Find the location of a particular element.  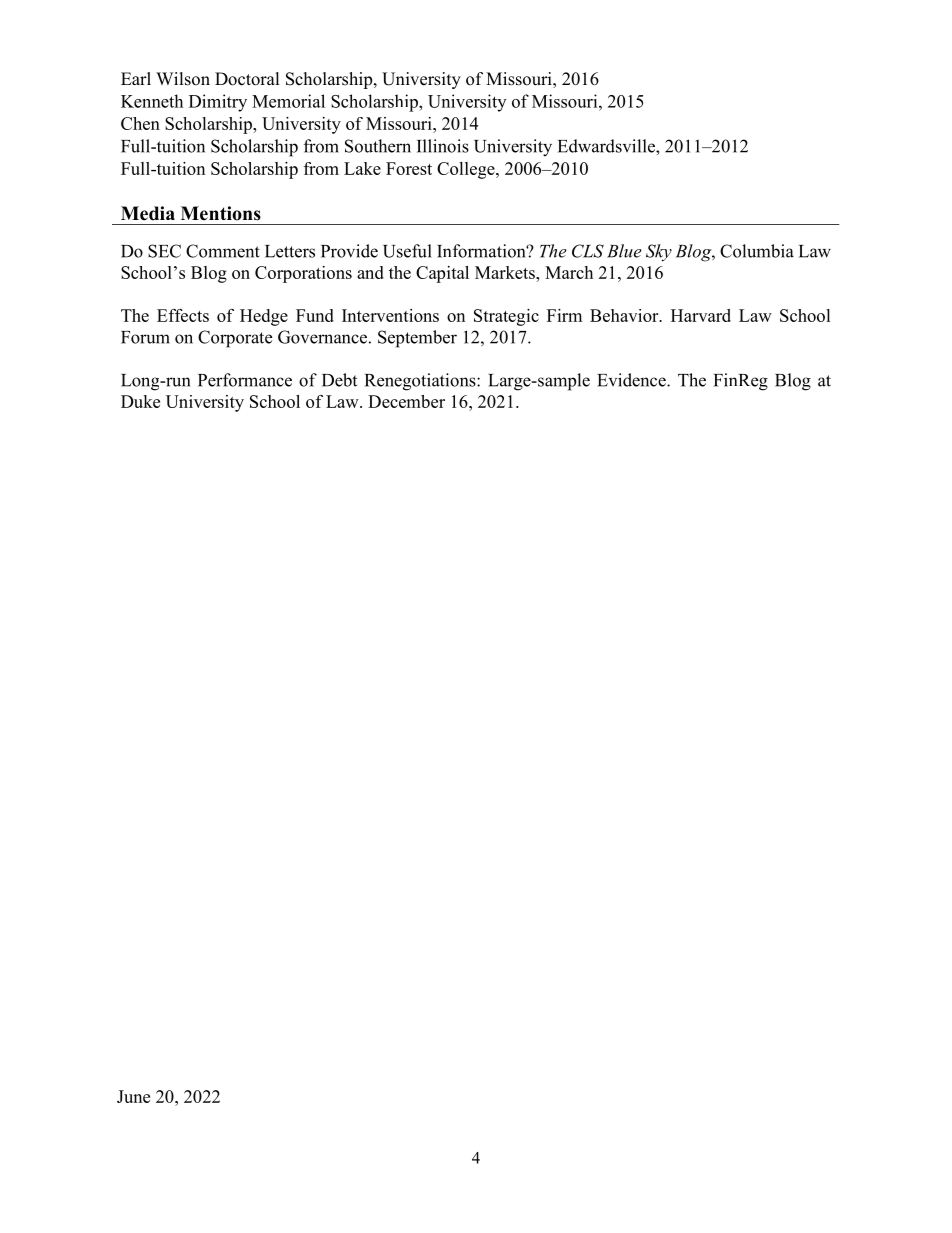

Wilson is located at coordinates (183, 79).
